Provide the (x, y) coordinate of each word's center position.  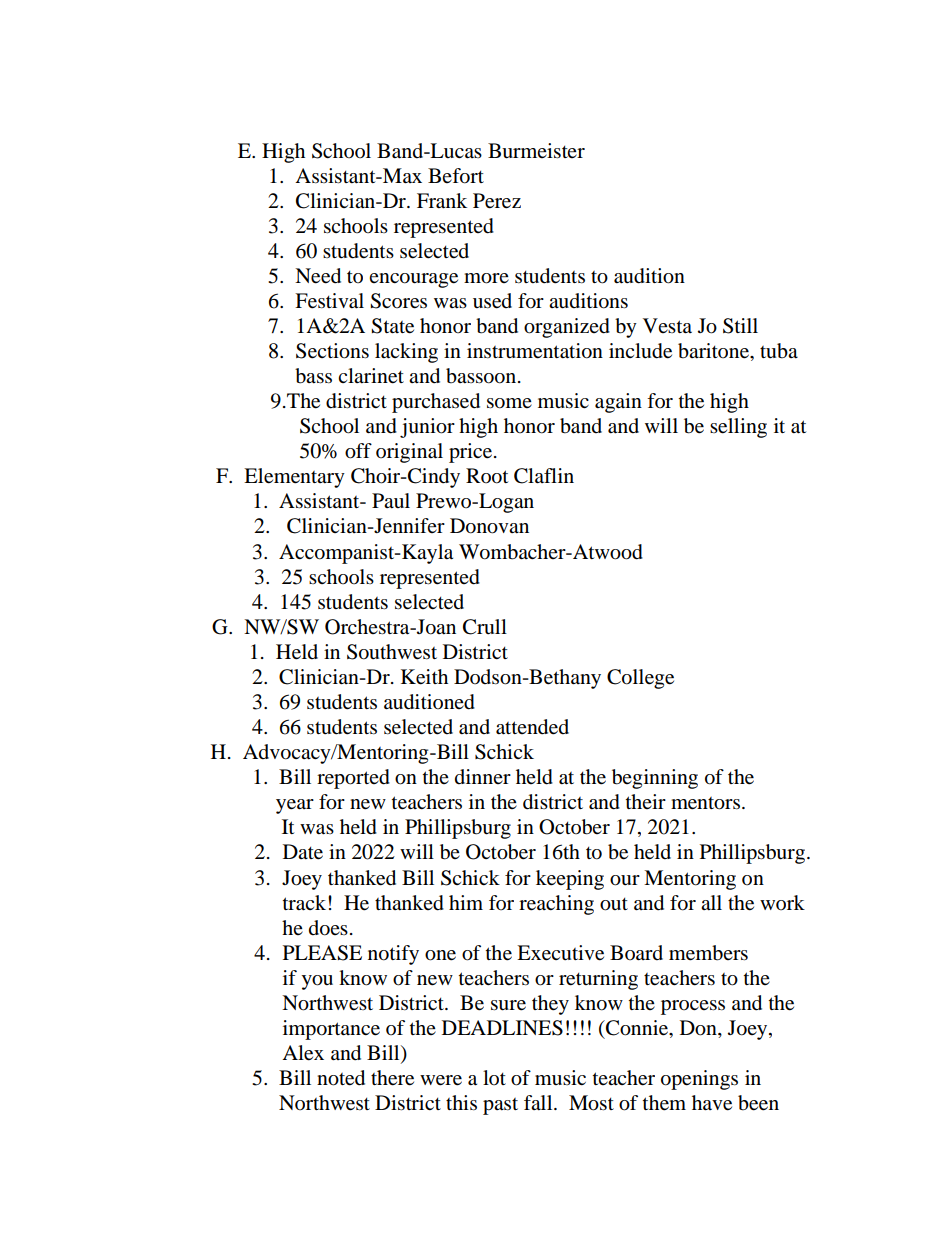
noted (341, 1078)
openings (699, 1080)
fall (539, 1102)
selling (738, 428)
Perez (497, 201)
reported (353, 779)
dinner (483, 776)
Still (740, 326)
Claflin (544, 476)
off (358, 451)
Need (318, 276)
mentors (705, 803)
